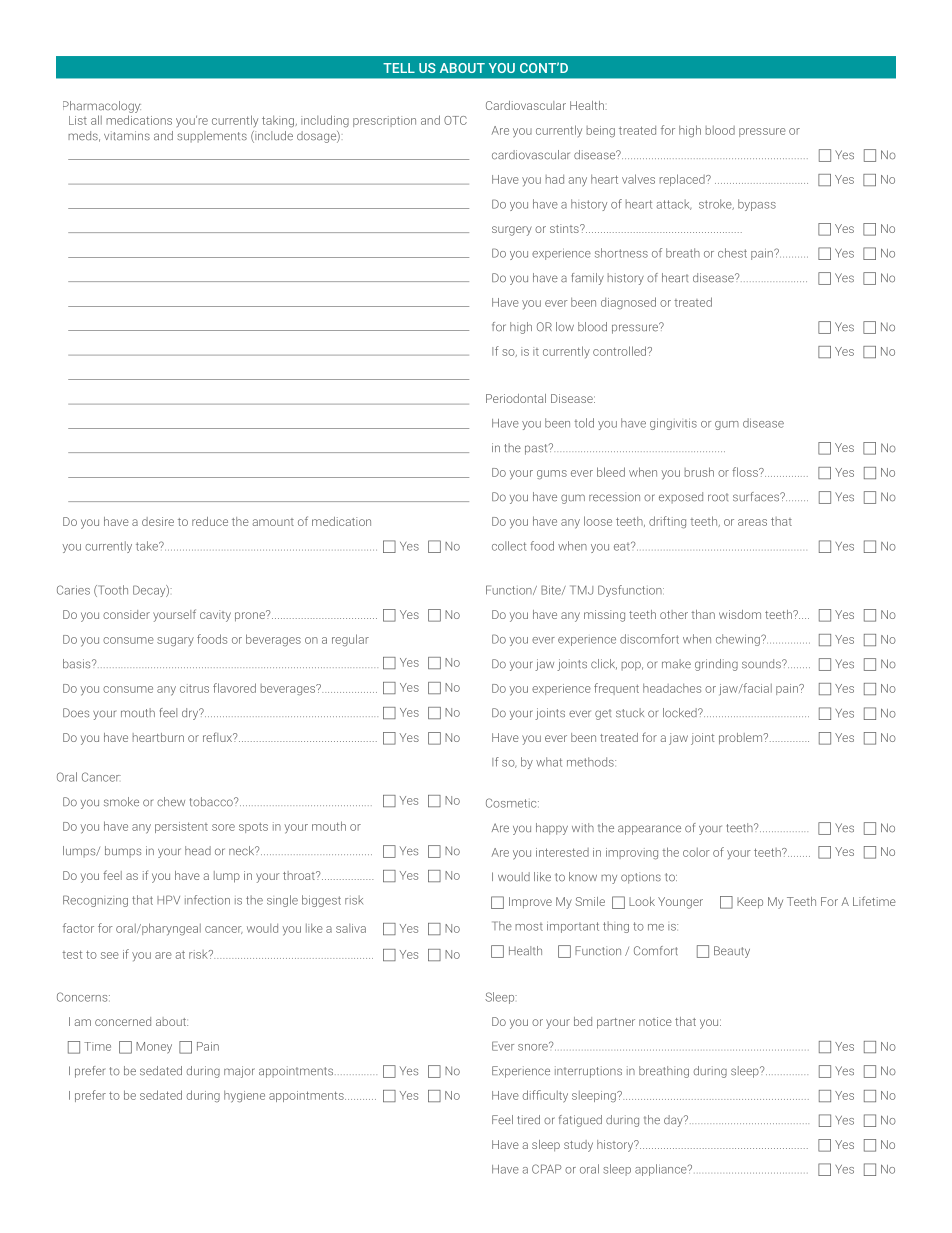 The width and height of the page is (952, 1233). I want to click on hygiene, so click(244, 1096).
